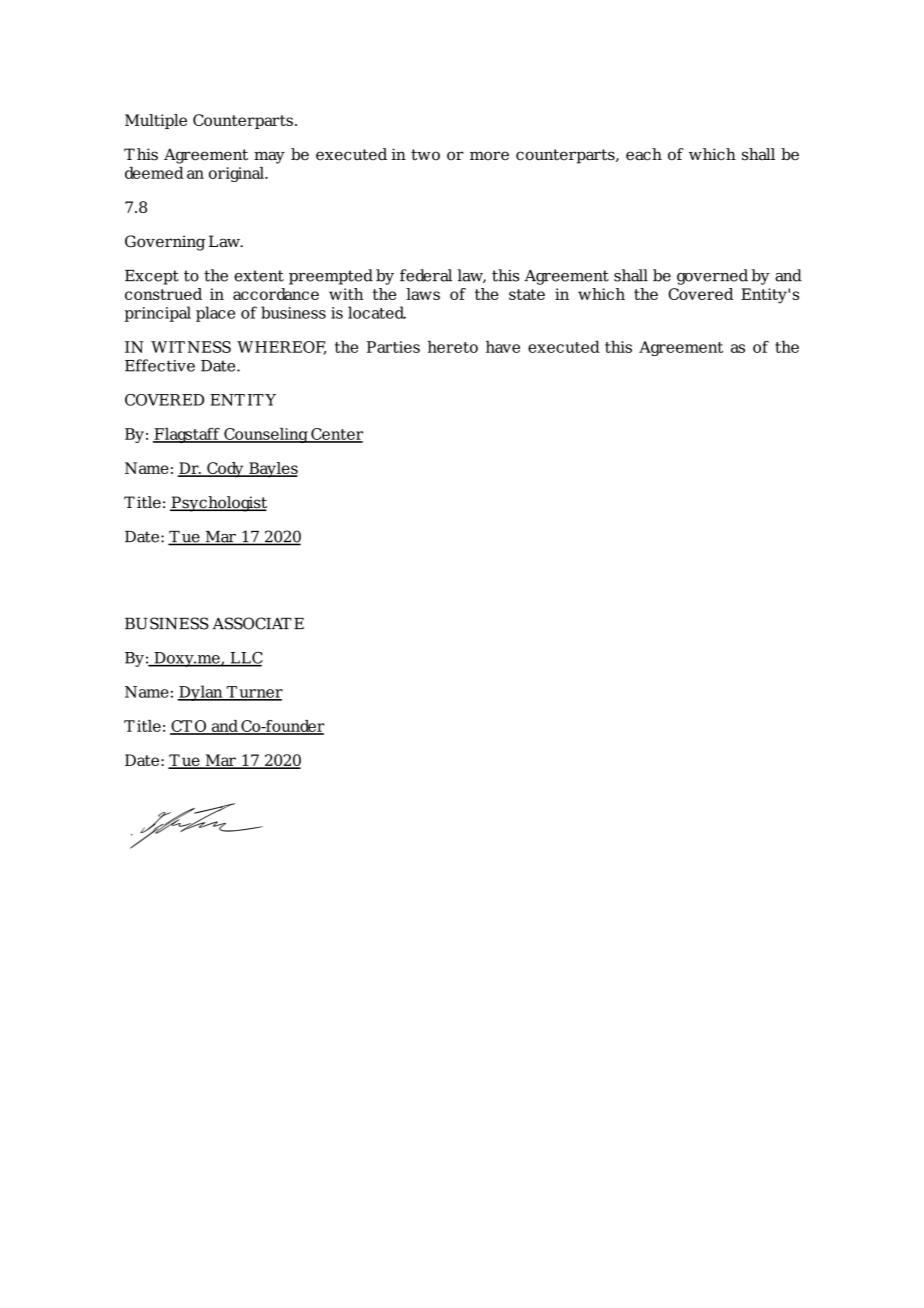 This document has height=1308, width=924. Describe the element at coordinates (245, 659) in the document. I see `LLC` at that location.
